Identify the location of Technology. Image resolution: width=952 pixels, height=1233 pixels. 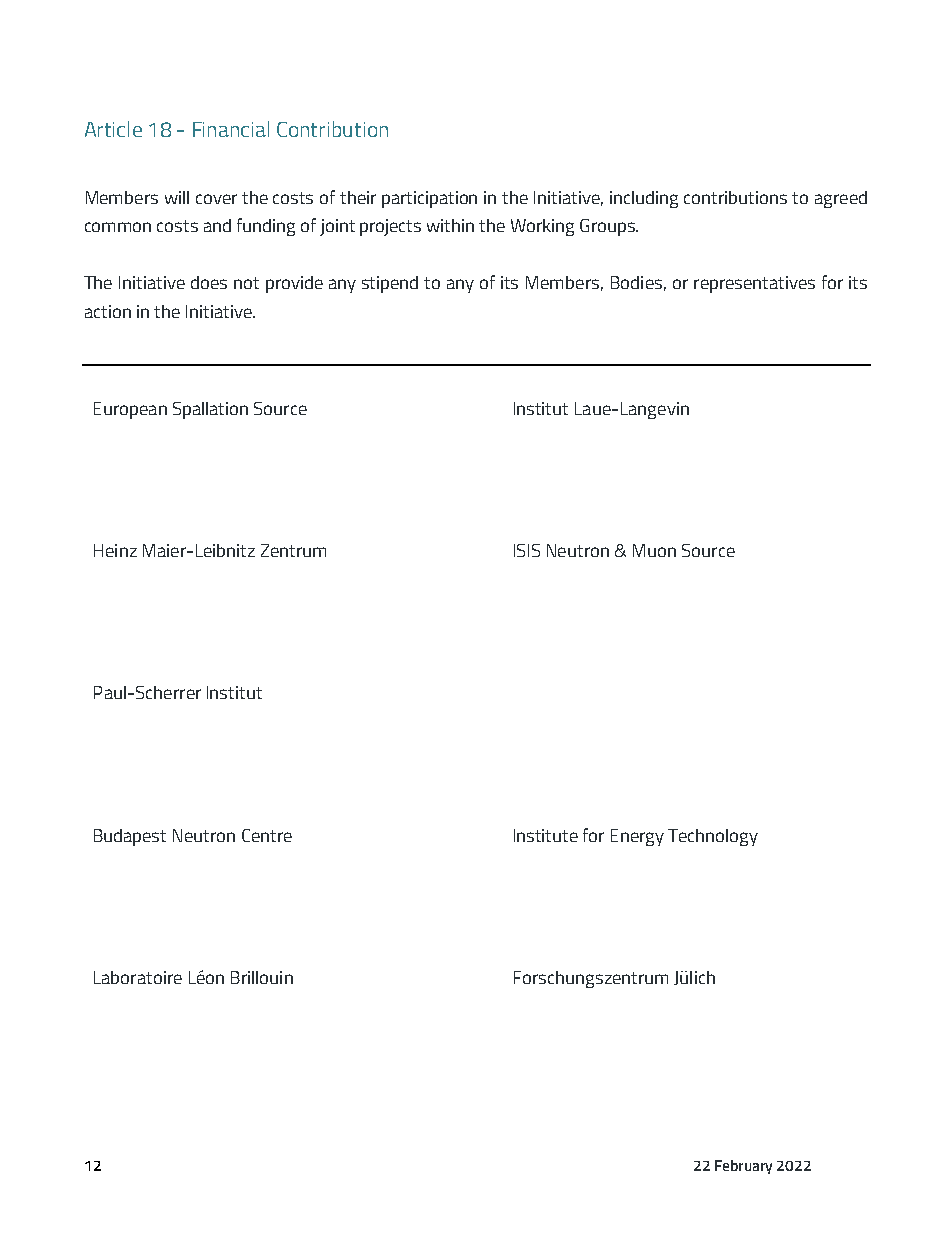
(713, 837).
